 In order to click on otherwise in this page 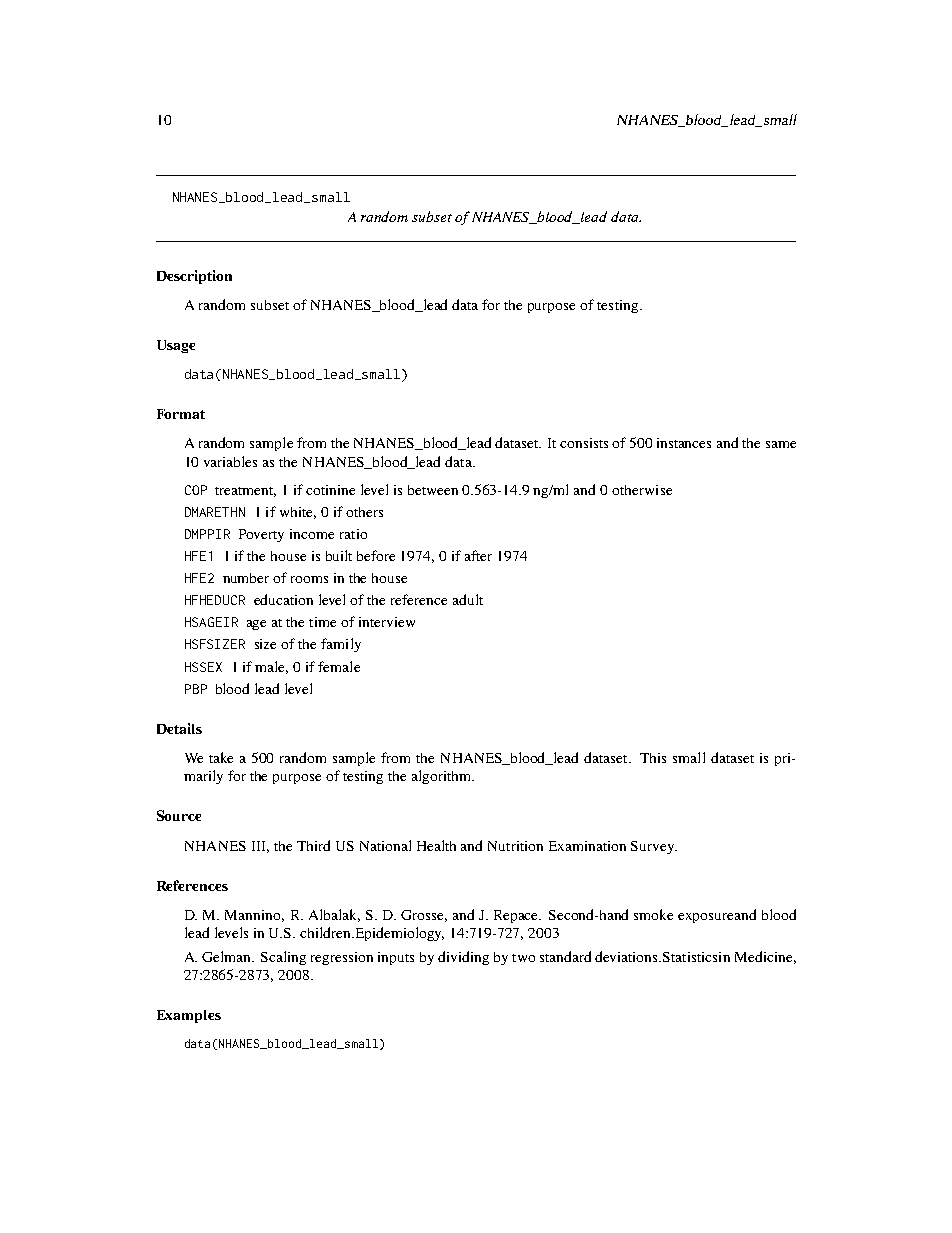, I will do `click(642, 490)`.
